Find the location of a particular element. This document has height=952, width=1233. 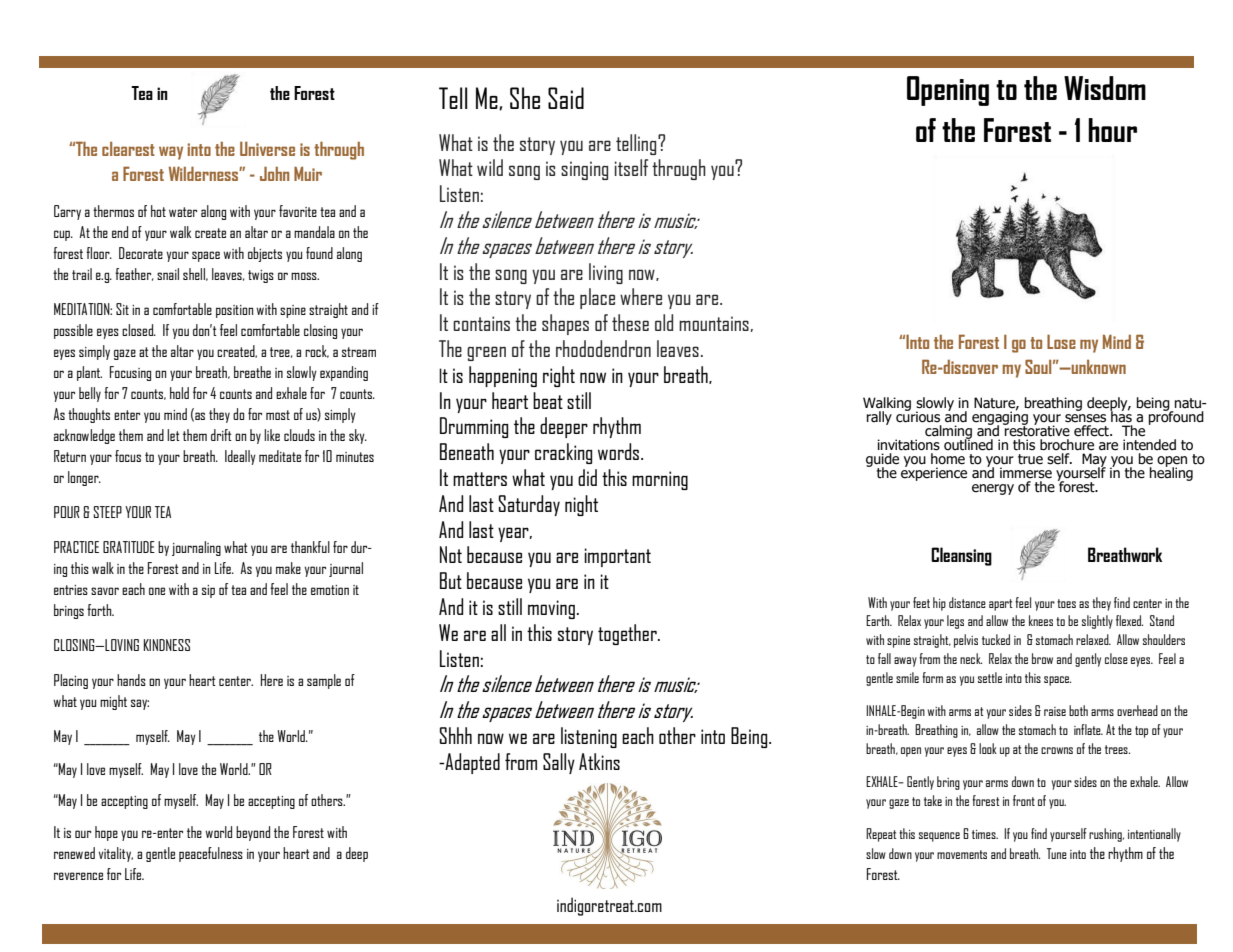

peacefulness is located at coordinates (211, 854).
